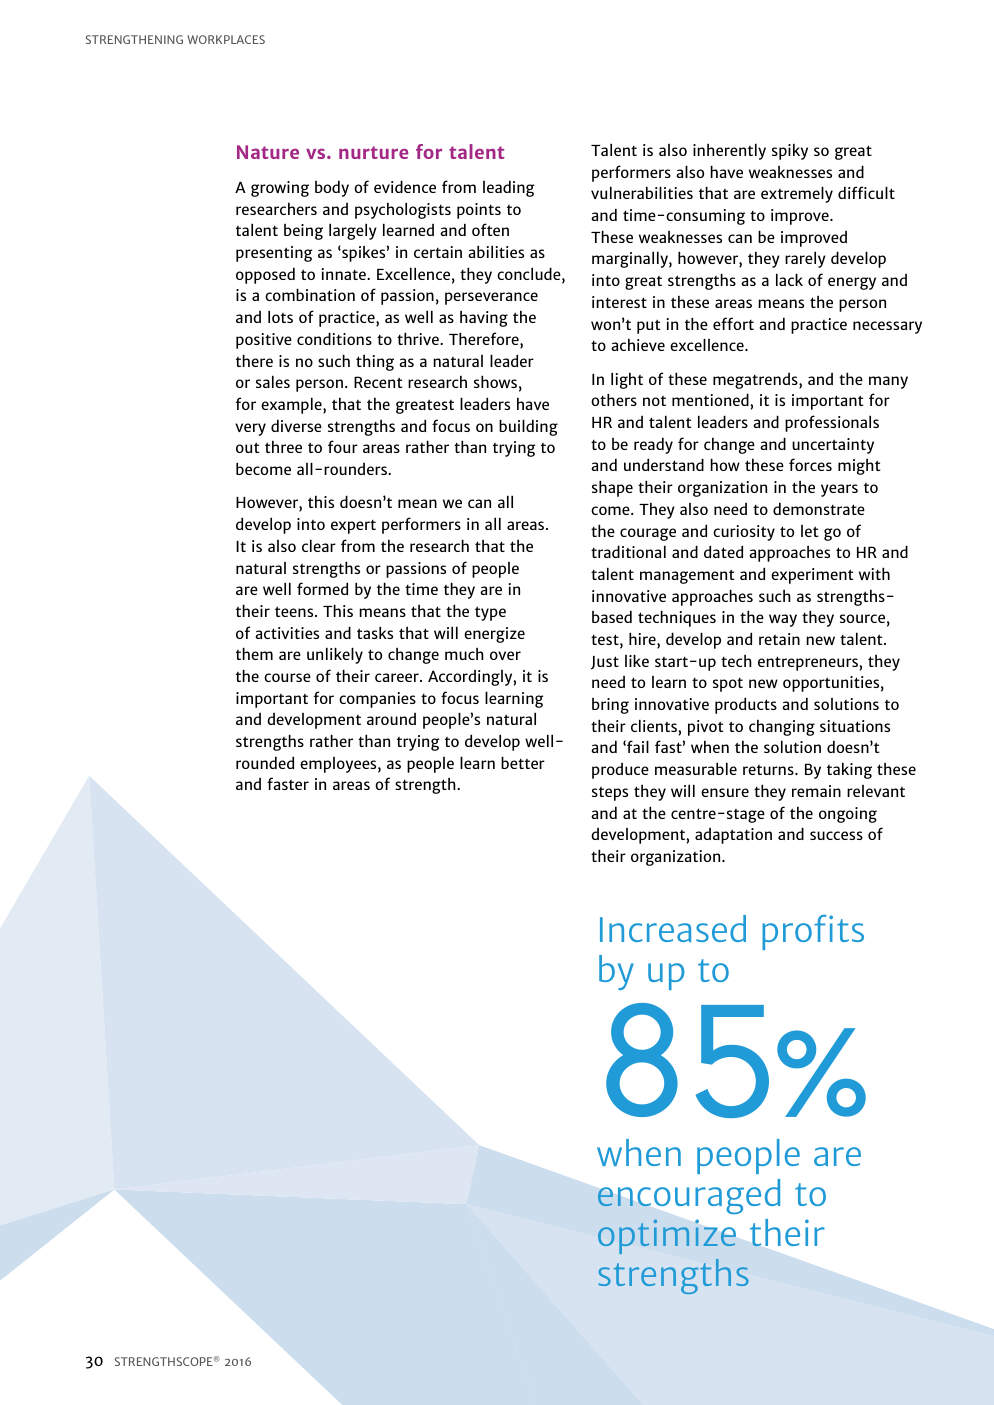  Describe the element at coordinates (226, 39) in the document. I see `WORKPLACES` at that location.
